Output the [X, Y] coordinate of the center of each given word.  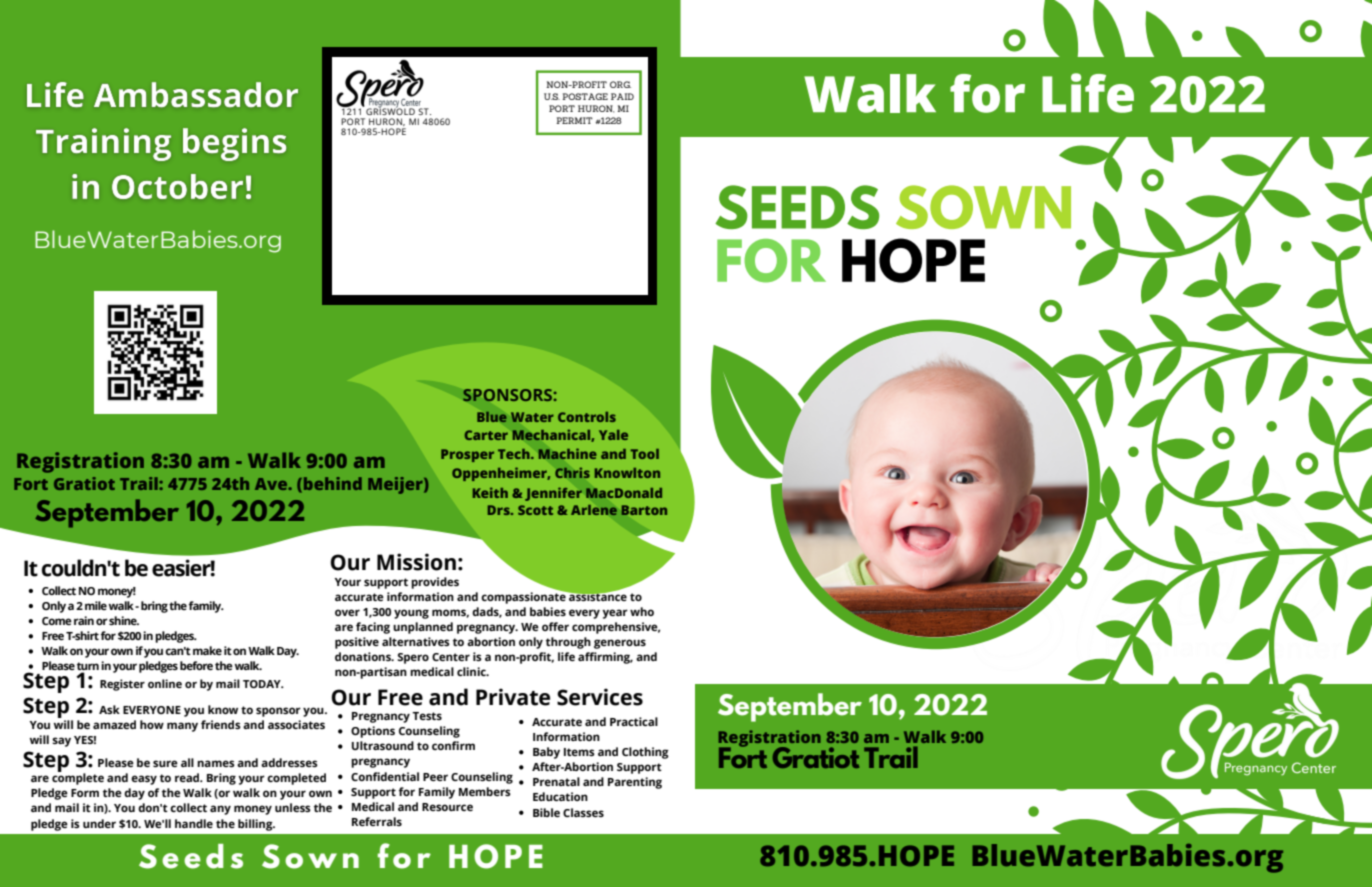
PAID [622, 96]
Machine [567, 454]
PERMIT [574, 120]
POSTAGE [585, 96]
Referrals [377, 821]
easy [144, 780]
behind [333, 483]
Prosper [467, 455]
